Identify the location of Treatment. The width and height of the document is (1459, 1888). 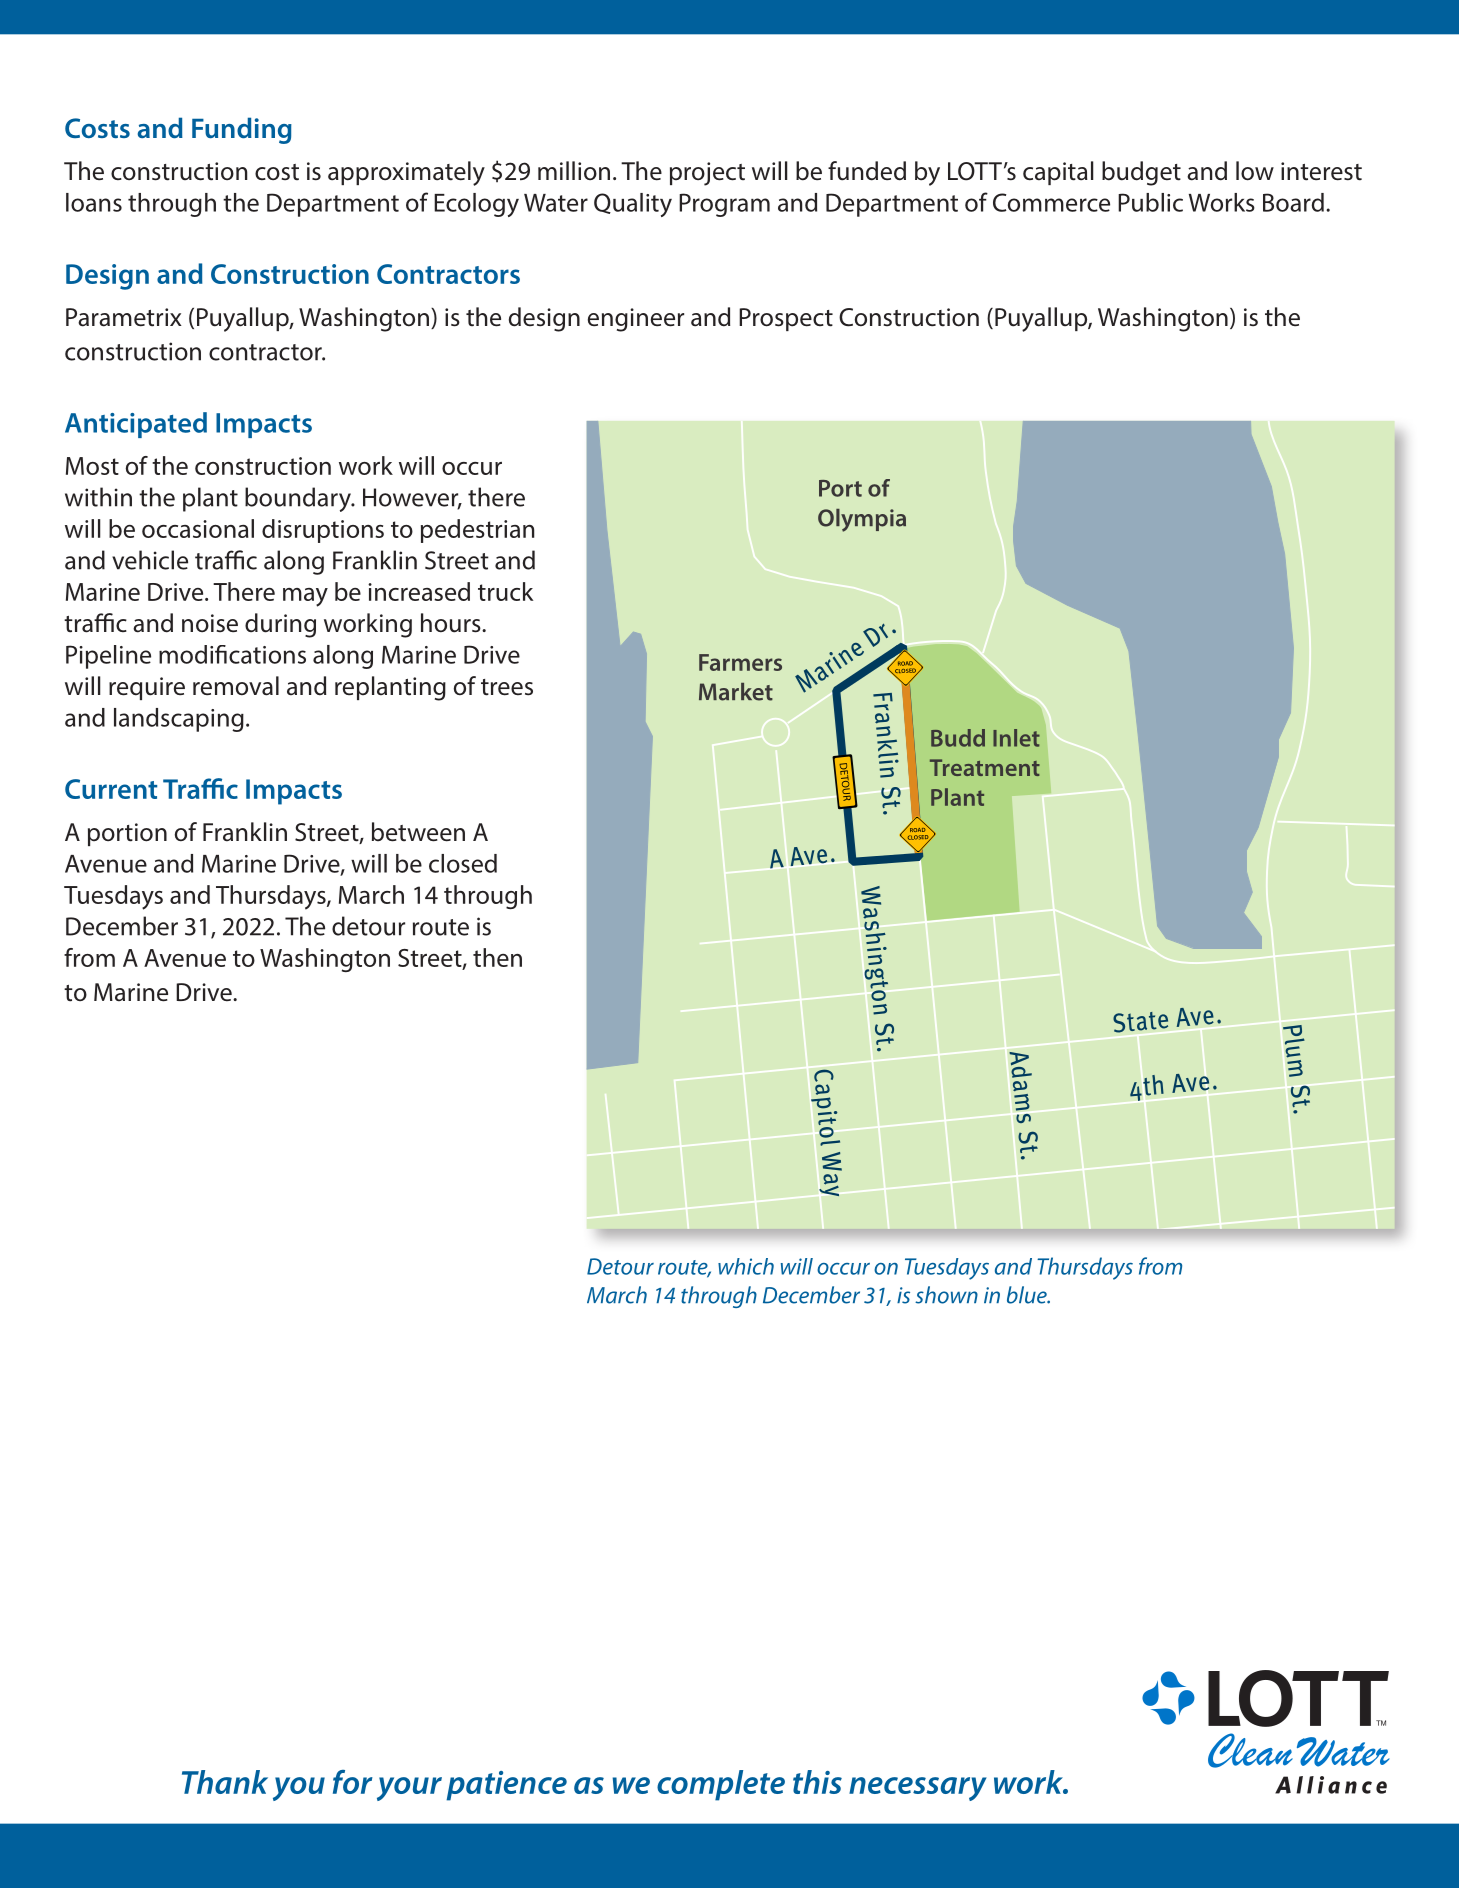
(985, 767).
